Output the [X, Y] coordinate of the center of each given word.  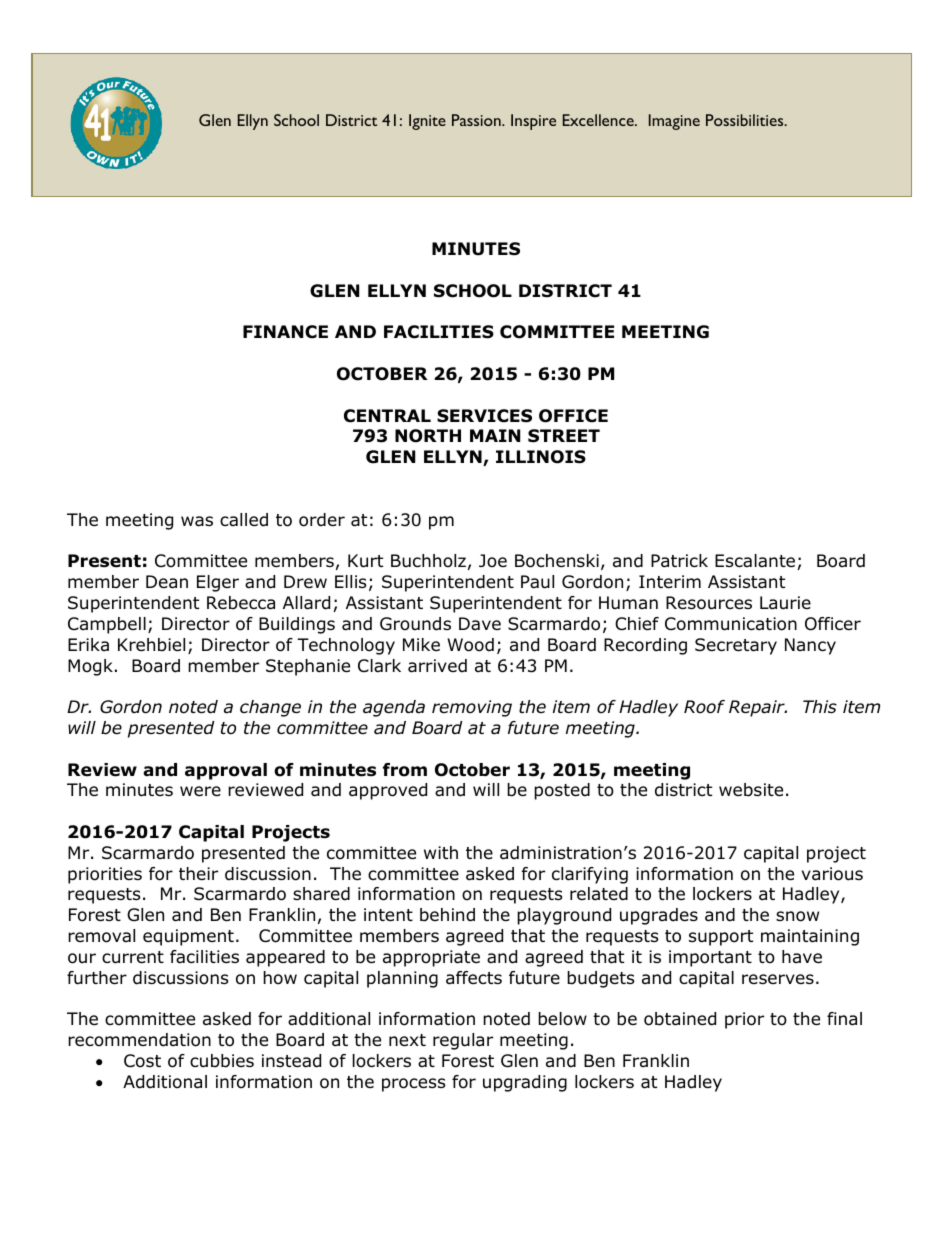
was [197, 521]
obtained [680, 1019]
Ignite [427, 122]
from [405, 770]
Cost [142, 1061]
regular [463, 1041]
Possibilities [746, 120]
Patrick [679, 561]
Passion [477, 120]
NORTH [428, 436]
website [751, 790]
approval [226, 771]
